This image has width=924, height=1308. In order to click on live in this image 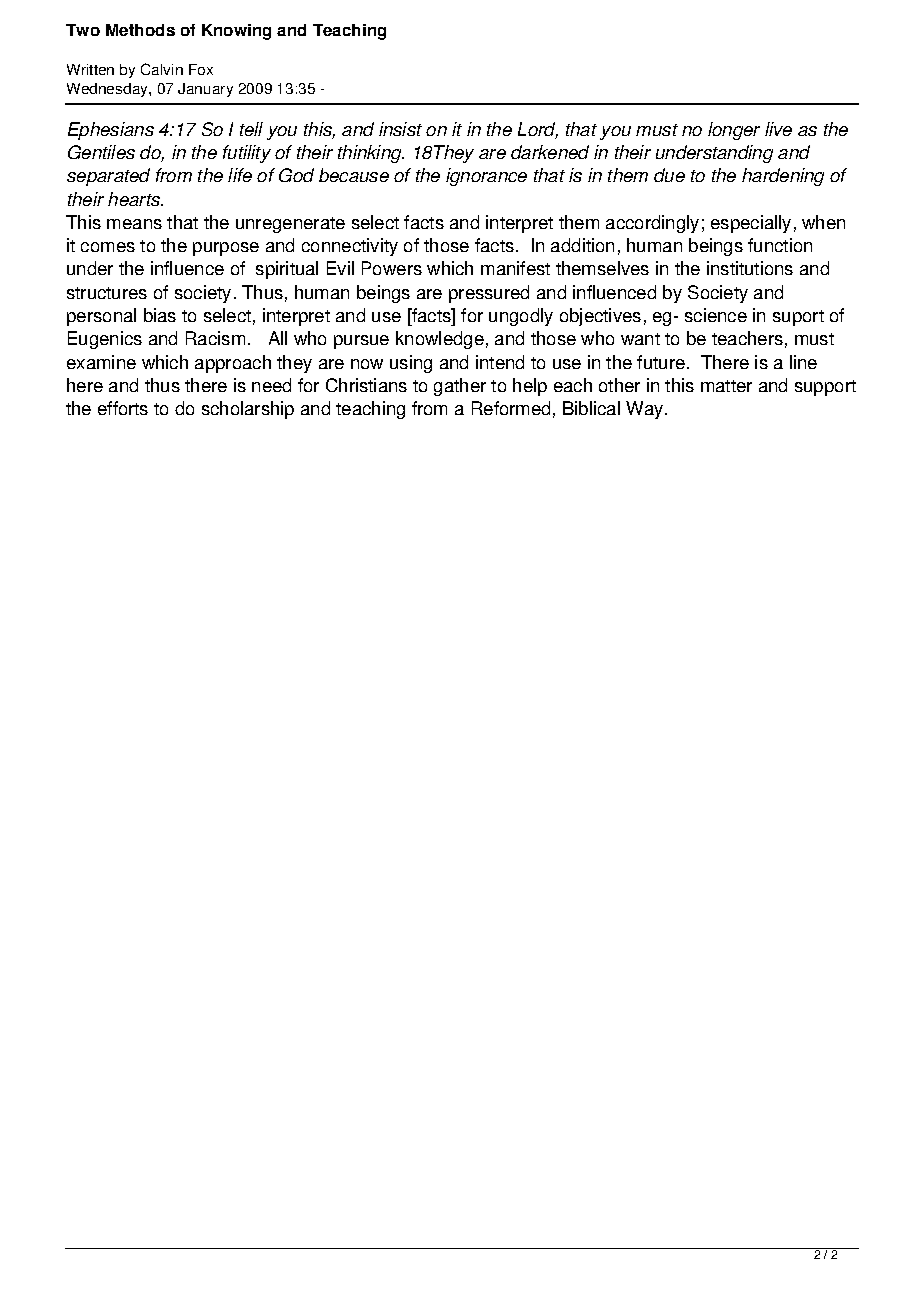, I will do `click(778, 129)`.
